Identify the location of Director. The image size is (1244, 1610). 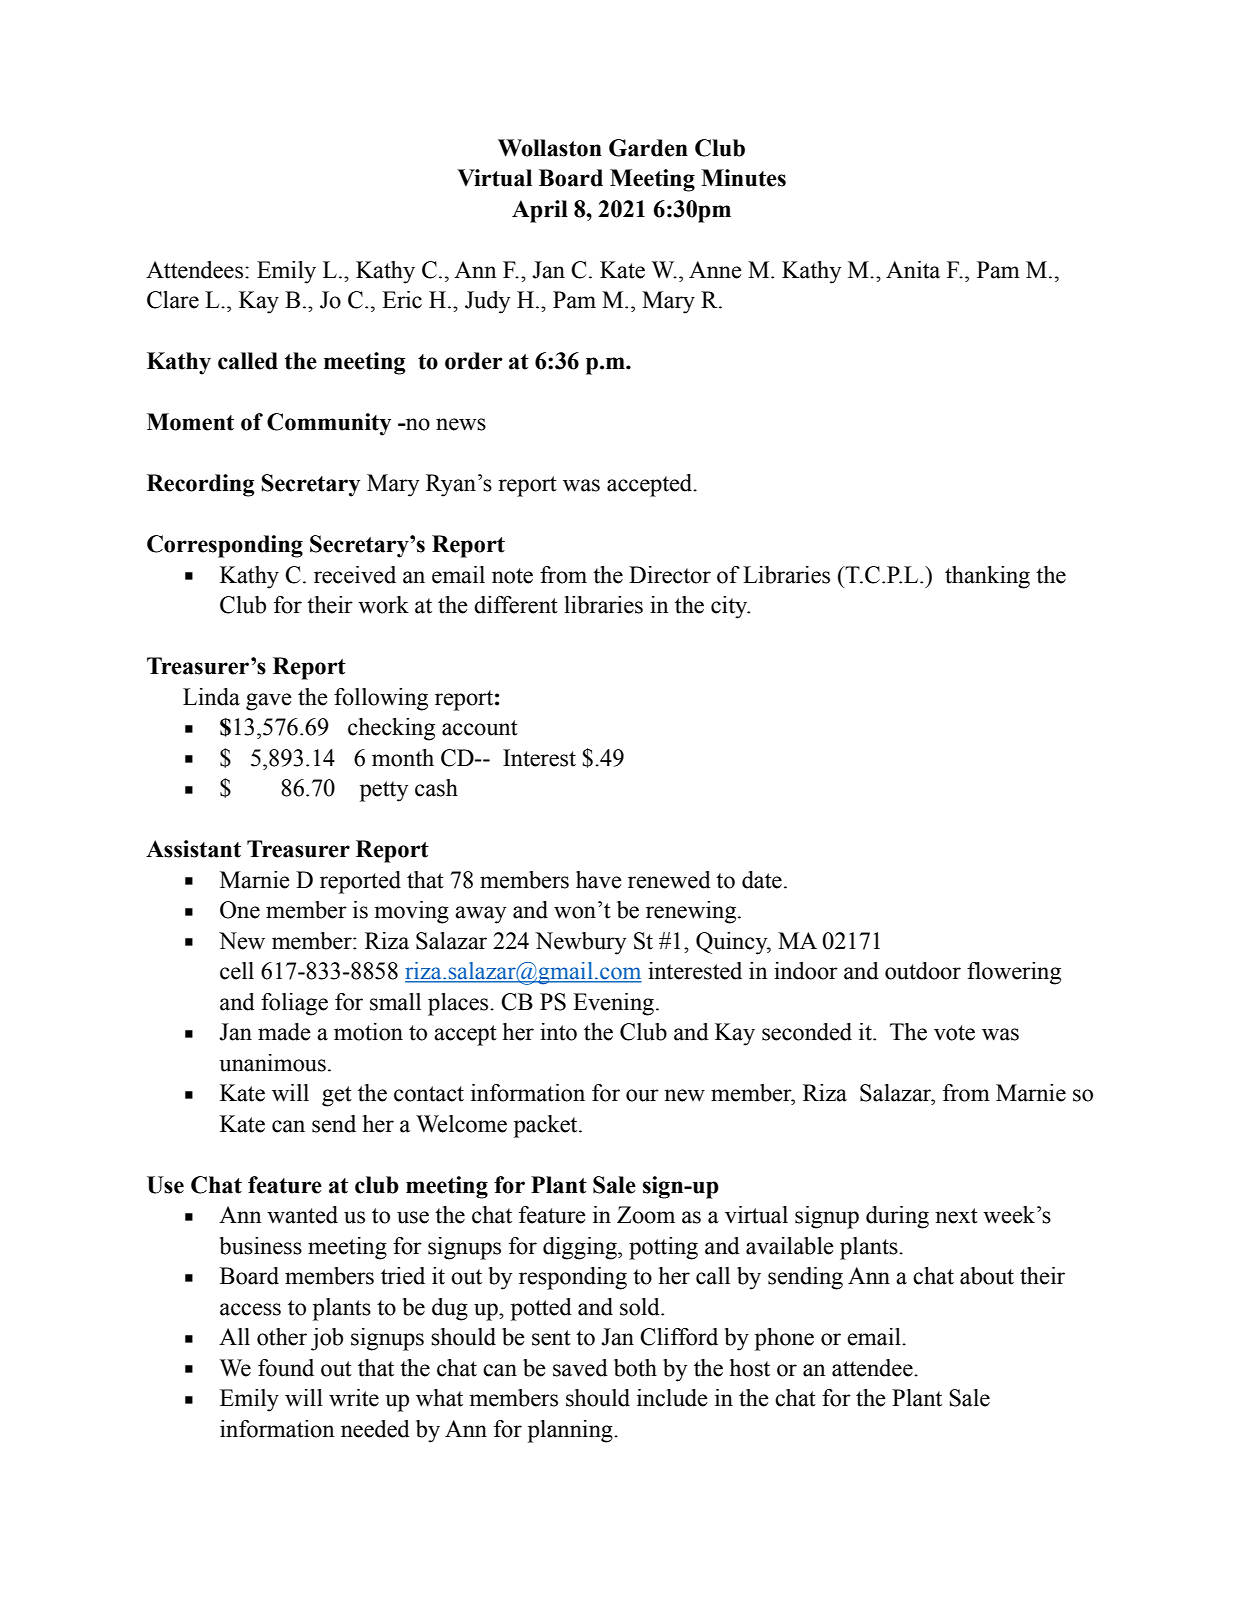
(670, 575).
